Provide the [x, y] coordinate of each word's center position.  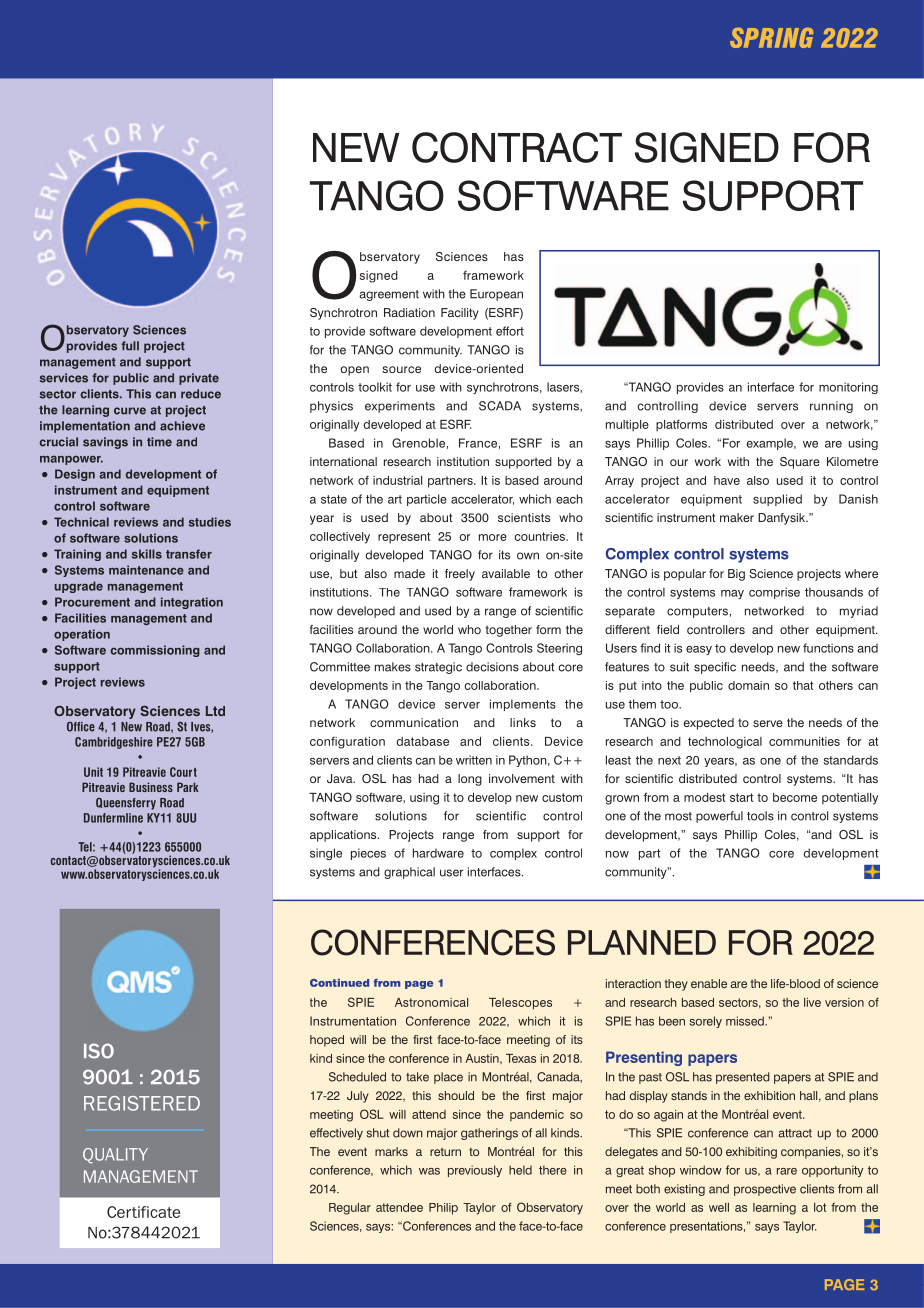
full [130, 346]
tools [760, 816]
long [470, 780]
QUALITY [115, 1156]
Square [800, 463]
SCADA [500, 406]
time [159, 442]
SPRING [771, 38]
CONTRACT [517, 147]
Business [151, 787]
